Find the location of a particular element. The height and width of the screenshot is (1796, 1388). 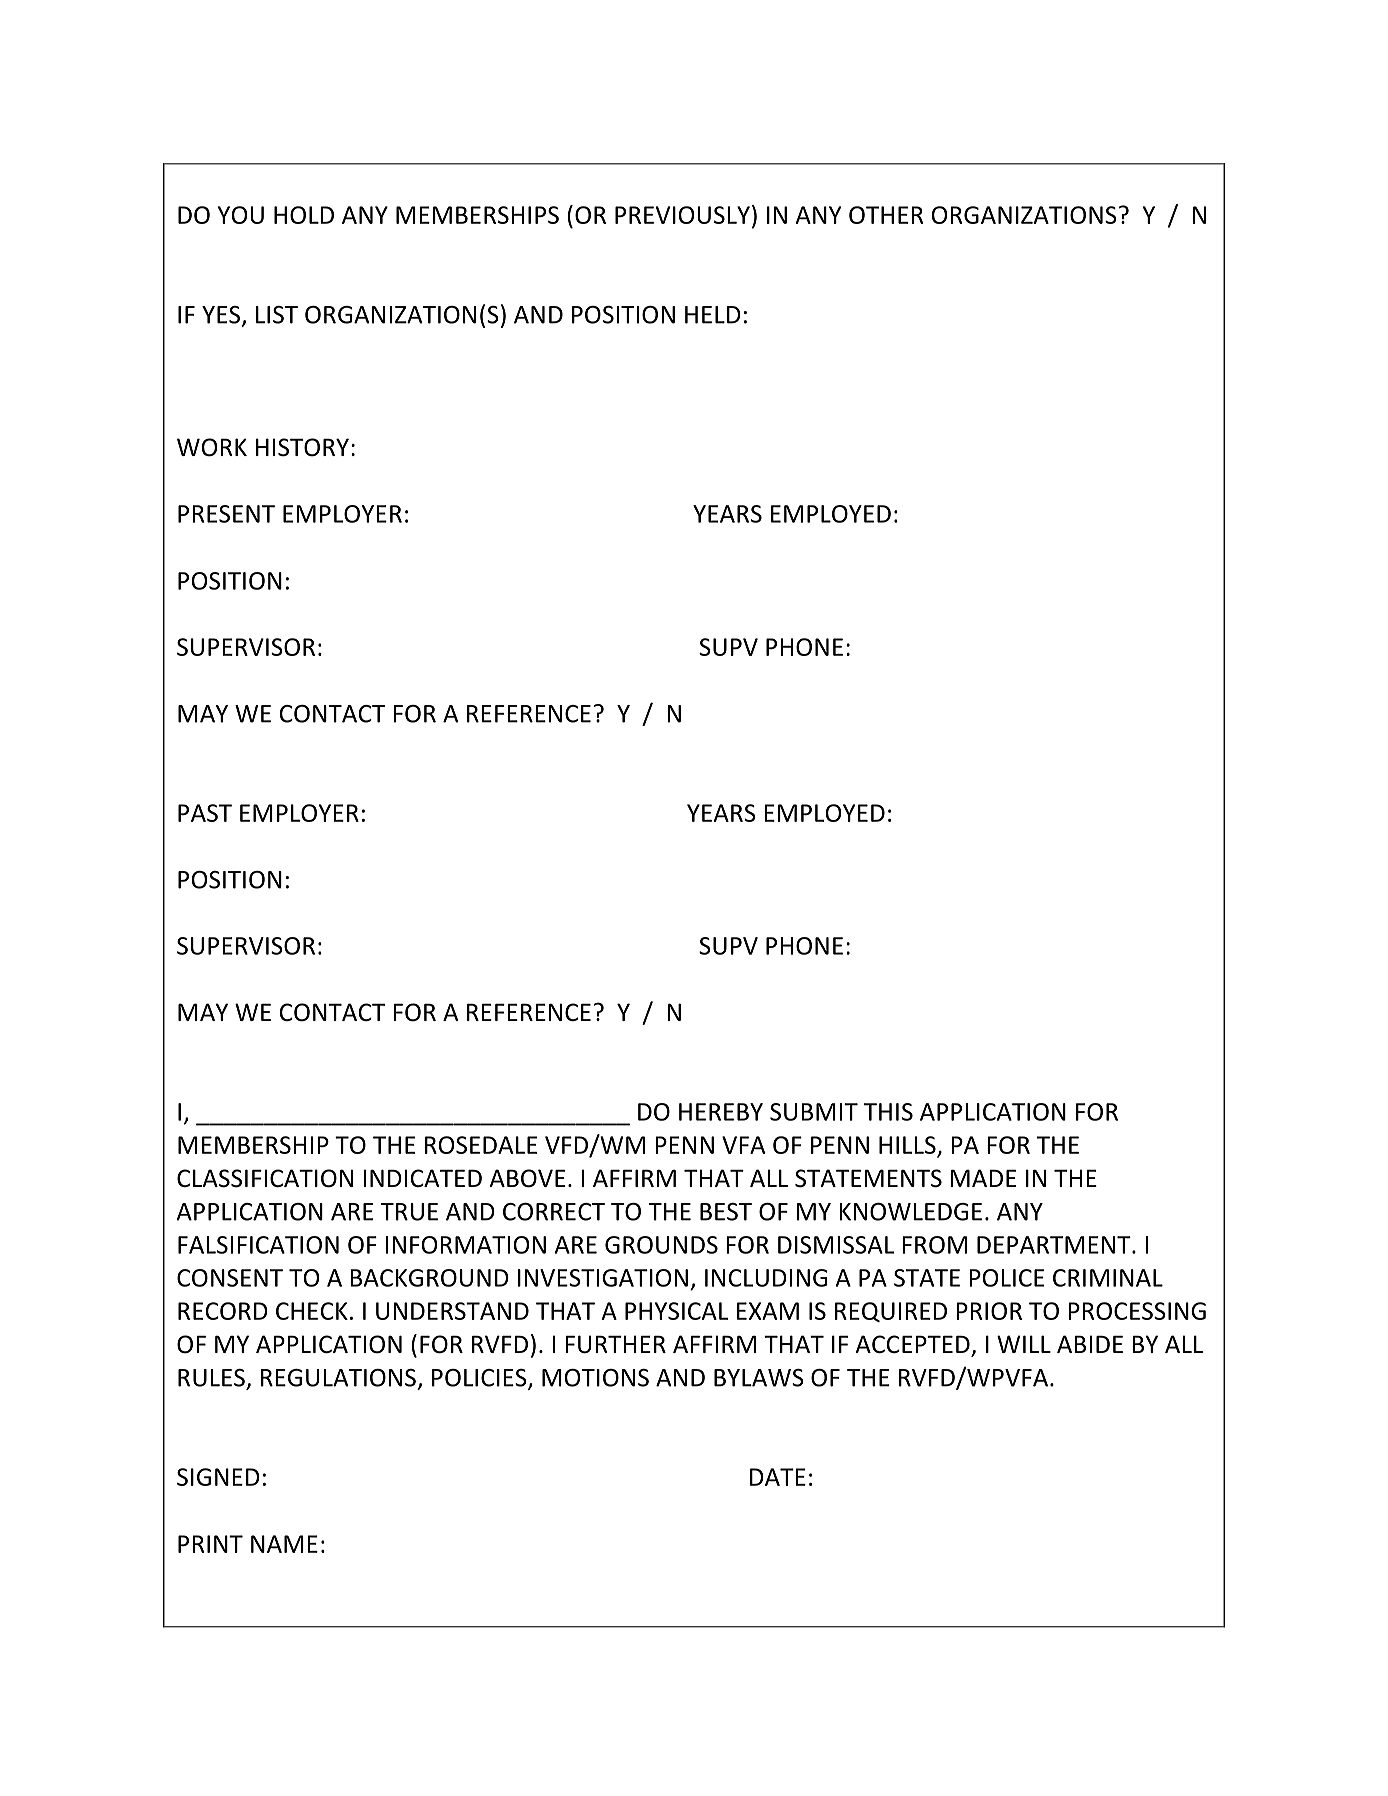

MADE is located at coordinates (983, 1178).
